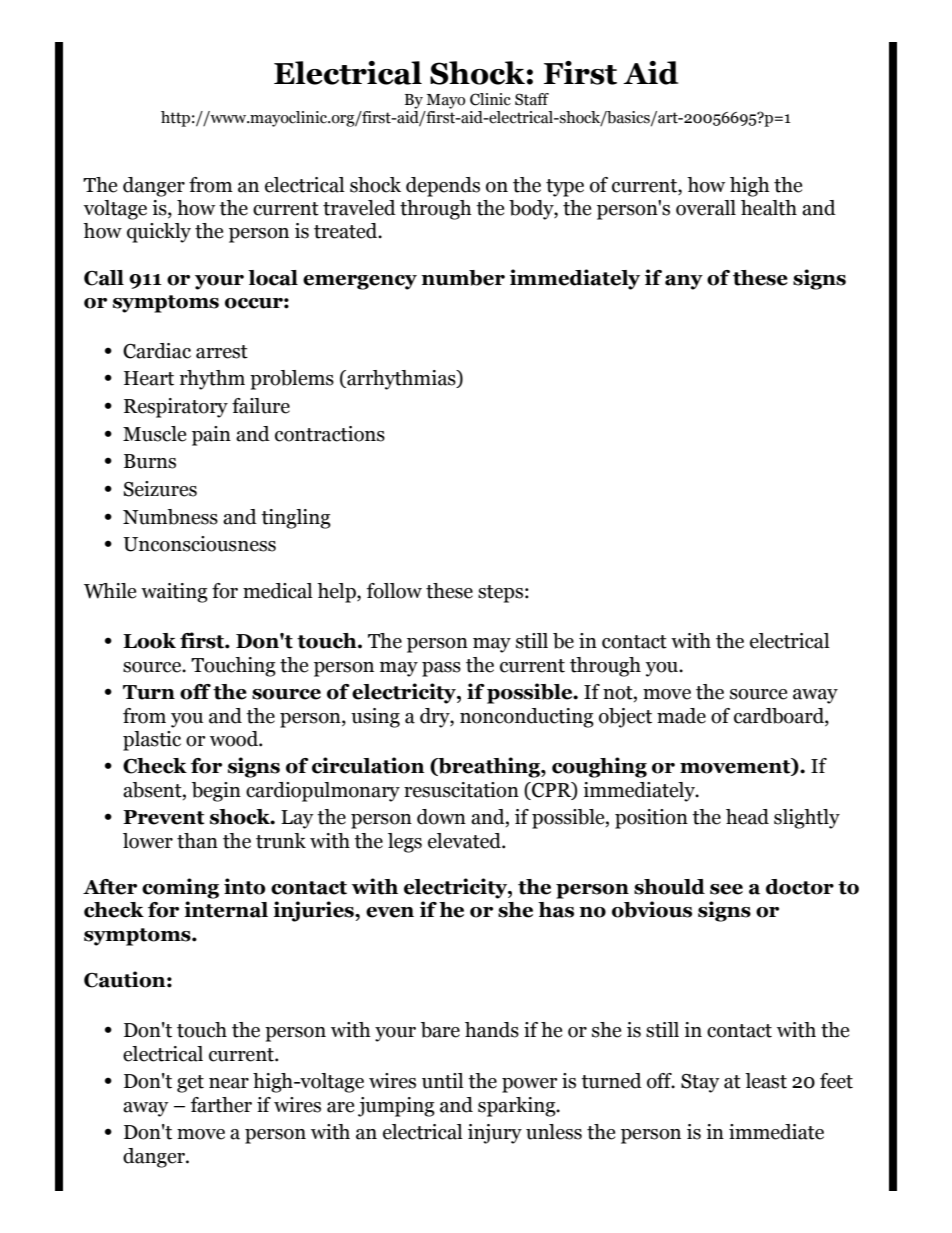 The height and width of the screenshot is (1233, 952). What do you see at coordinates (532, 99) in the screenshot?
I see `Staff` at bounding box center [532, 99].
